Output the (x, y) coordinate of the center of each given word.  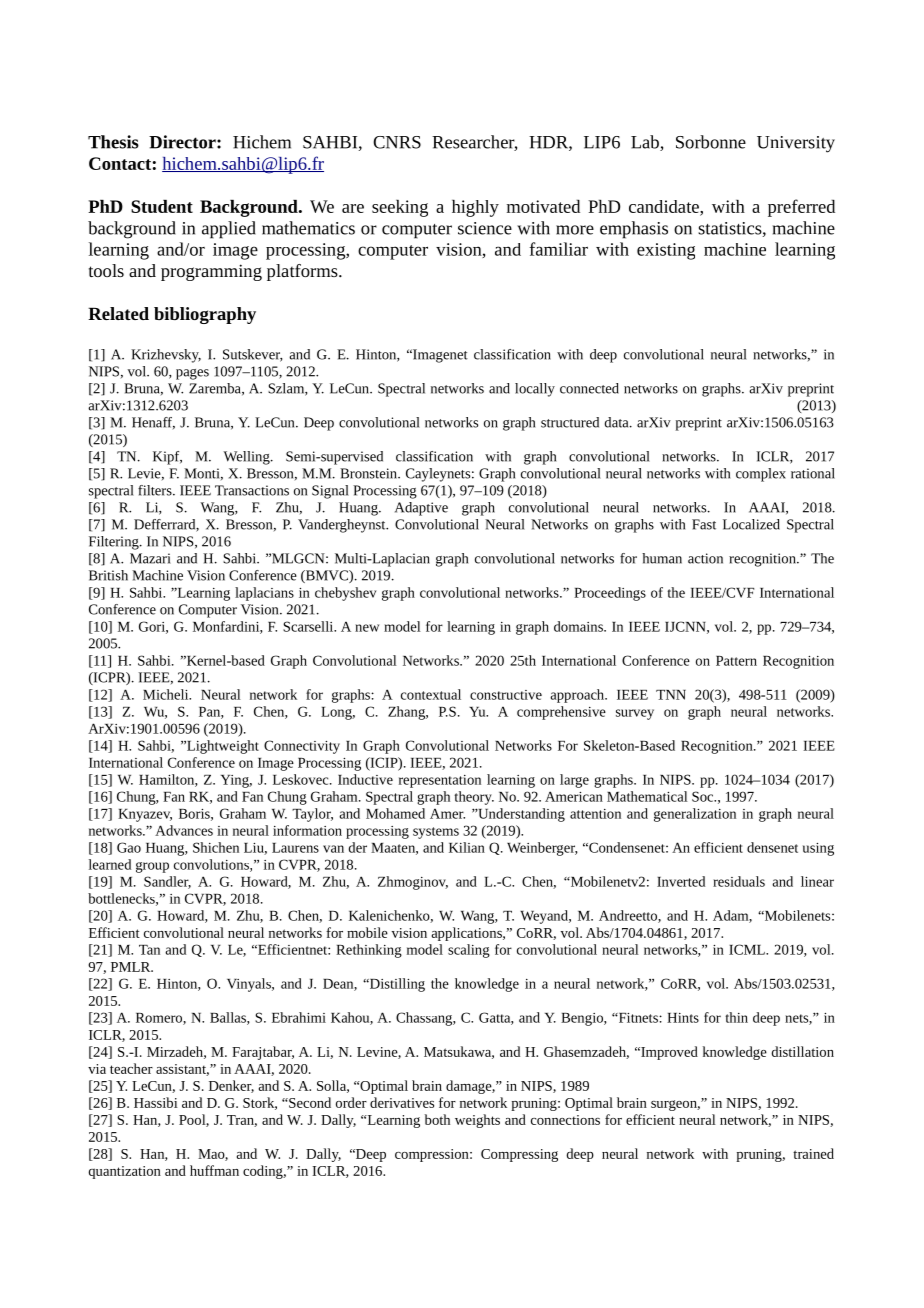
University (796, 144)
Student (162, 206)
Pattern (736, 661)
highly (475, 208)
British (108, 575)
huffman (214, 1170)
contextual (431, 694)
